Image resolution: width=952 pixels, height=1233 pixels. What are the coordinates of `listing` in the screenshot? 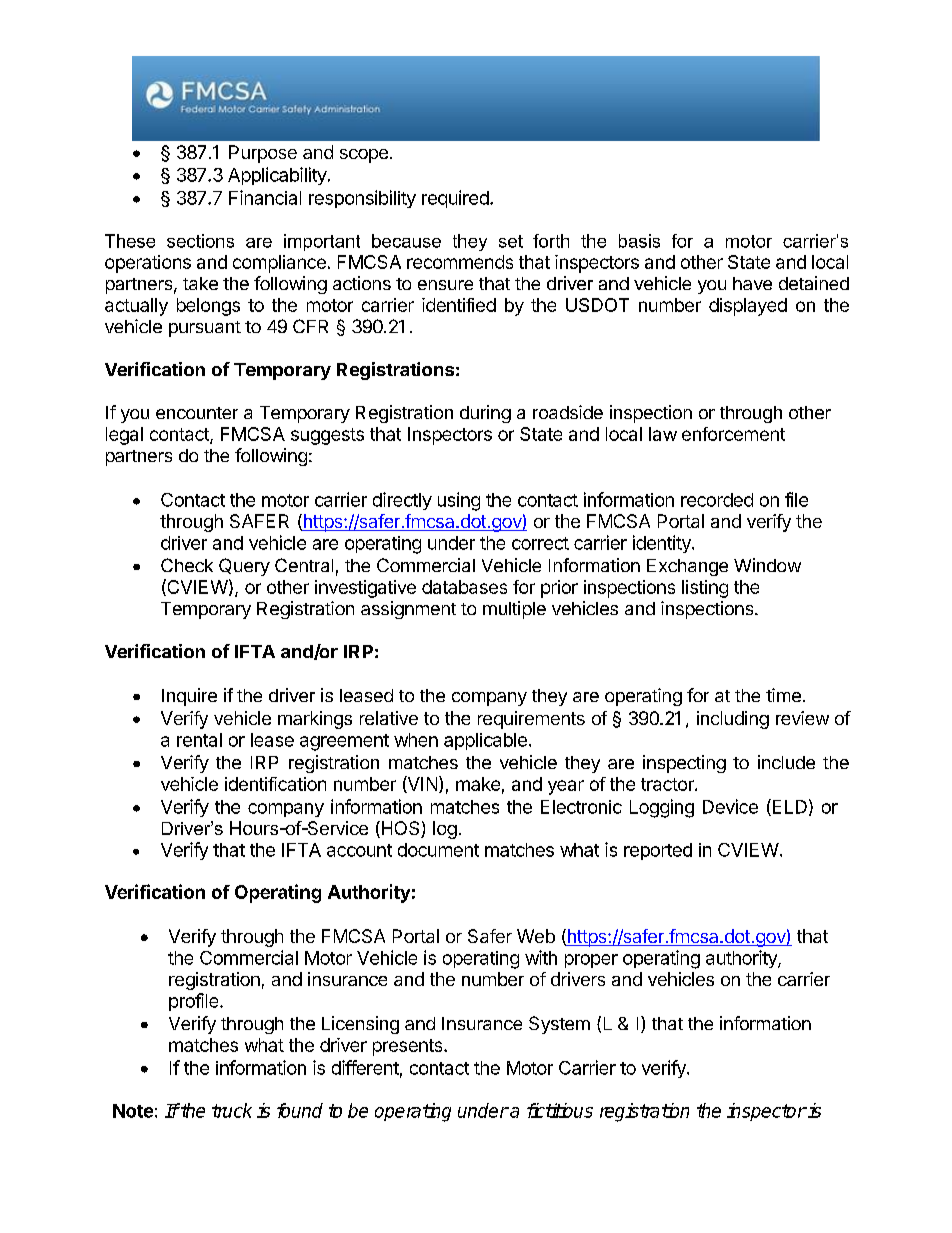 It's located at (705, 589).
